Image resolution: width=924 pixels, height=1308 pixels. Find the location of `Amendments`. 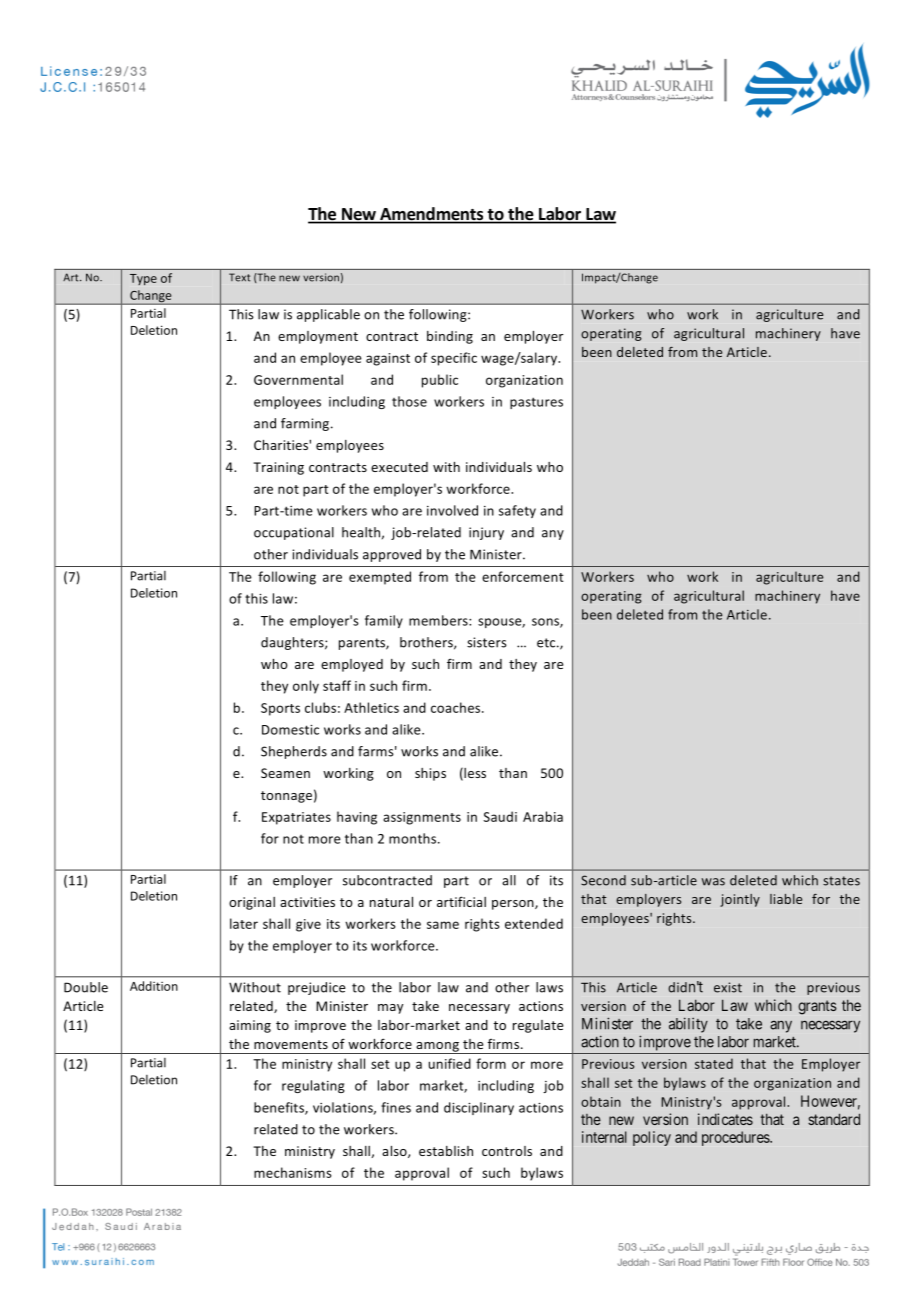

Amendments is located at coordinates (431, 215).
